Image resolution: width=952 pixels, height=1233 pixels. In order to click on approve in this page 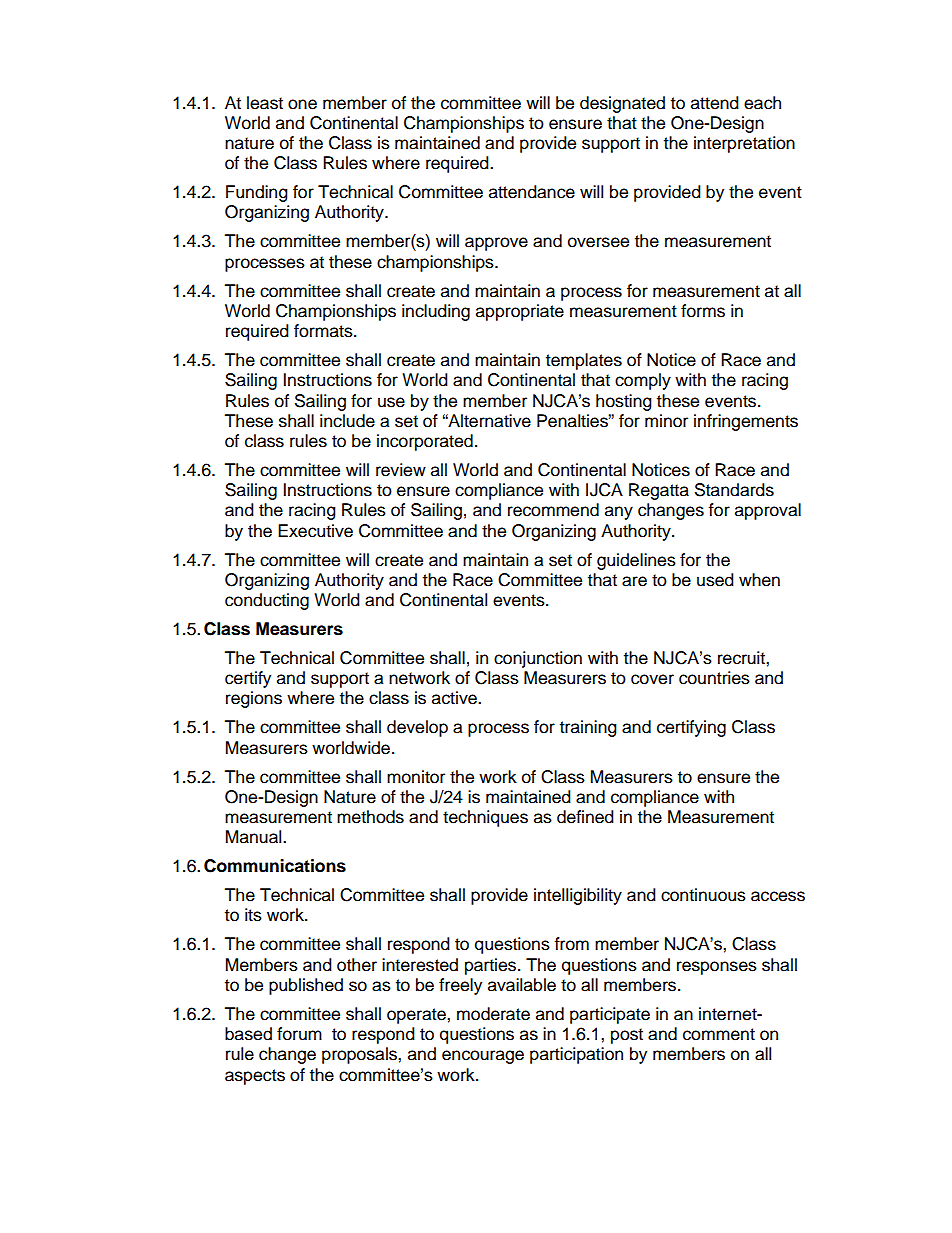, I will do `click(496, 244)`.
